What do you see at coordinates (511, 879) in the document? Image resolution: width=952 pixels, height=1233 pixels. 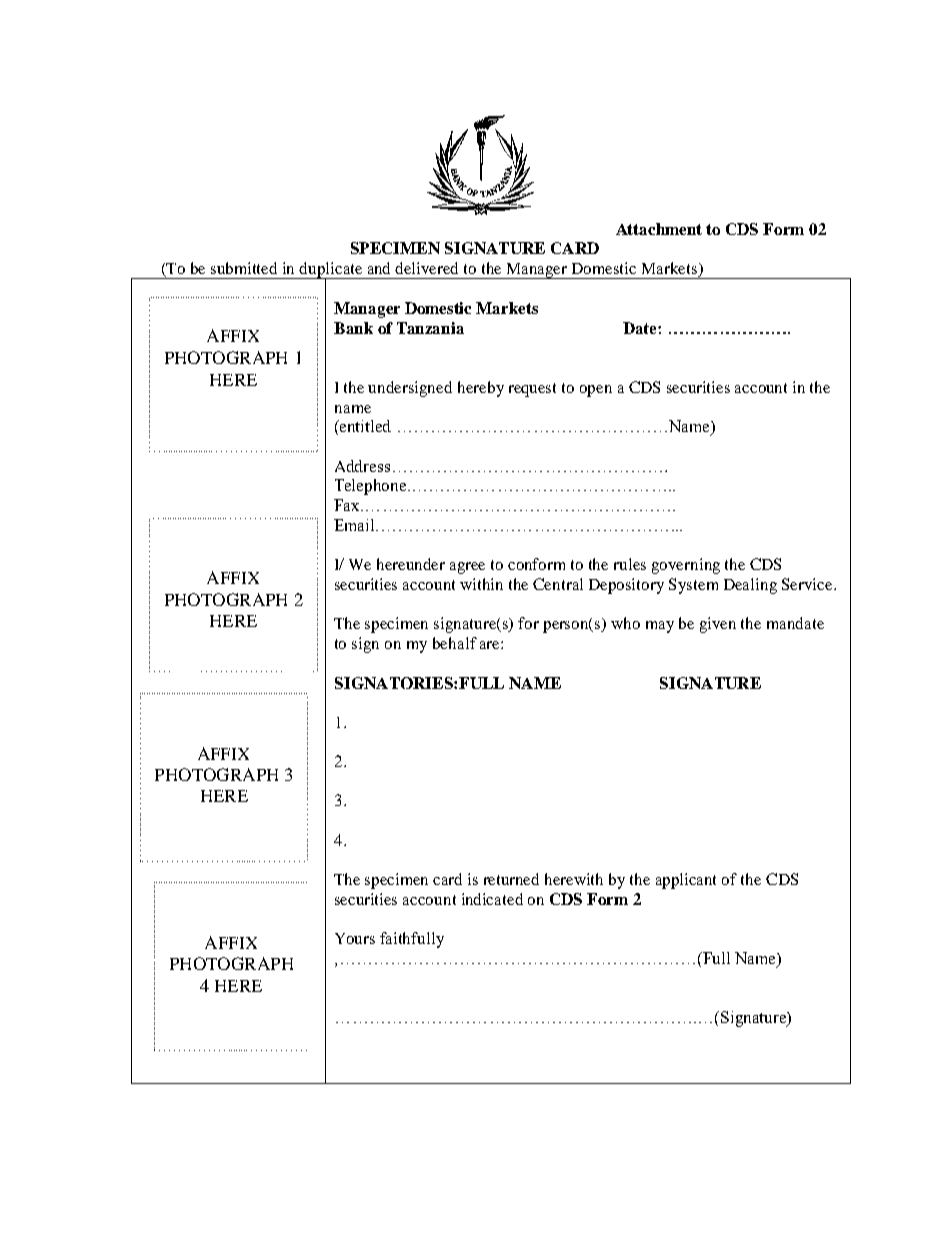 I see `returned` at bounding box center [511, 879].
